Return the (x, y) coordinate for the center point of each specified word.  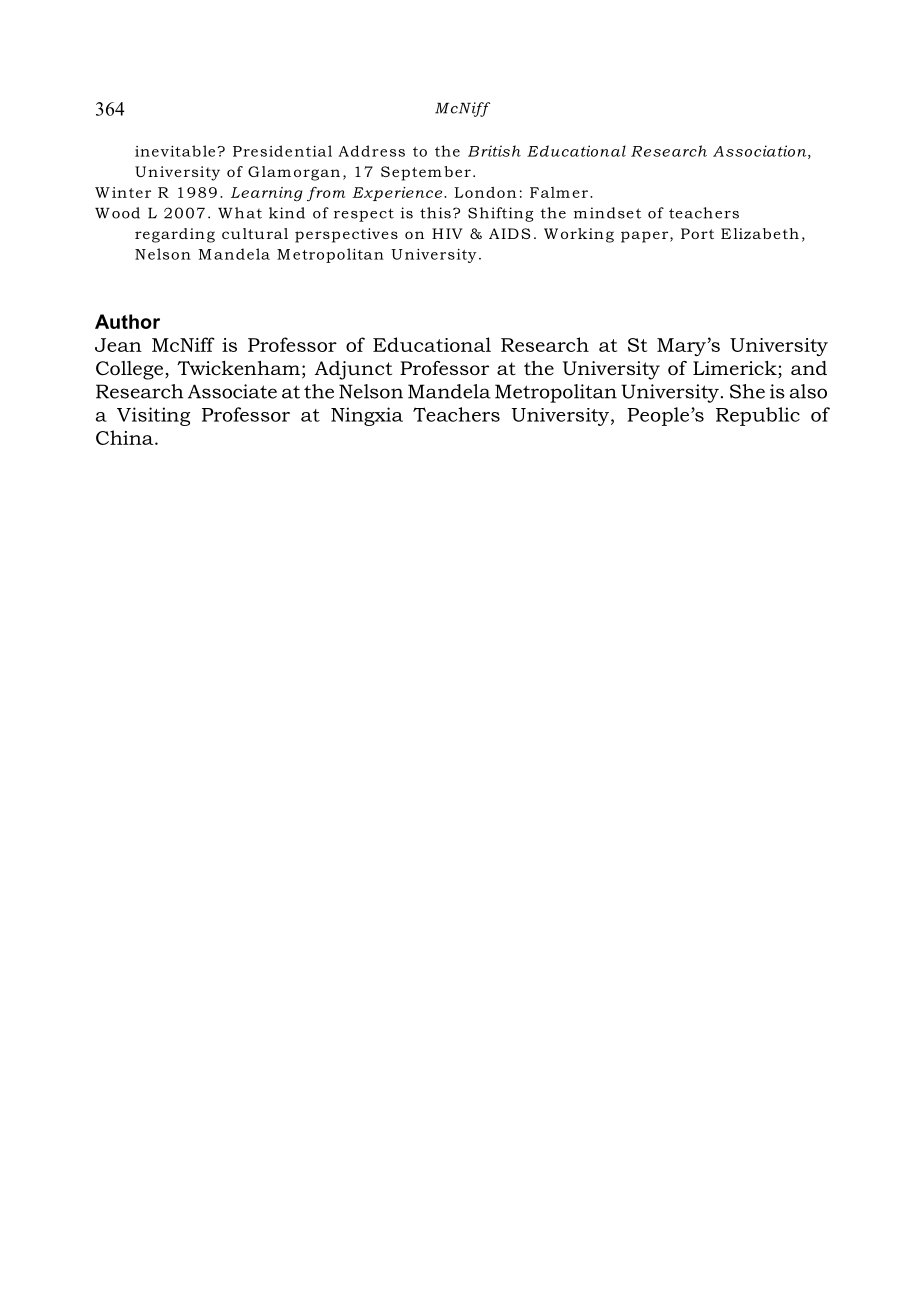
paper (646, 237)
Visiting (153, 416)
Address (371, 151)
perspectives (346, 235)
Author (127, 321)
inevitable (176, 151)
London (485, 192)
